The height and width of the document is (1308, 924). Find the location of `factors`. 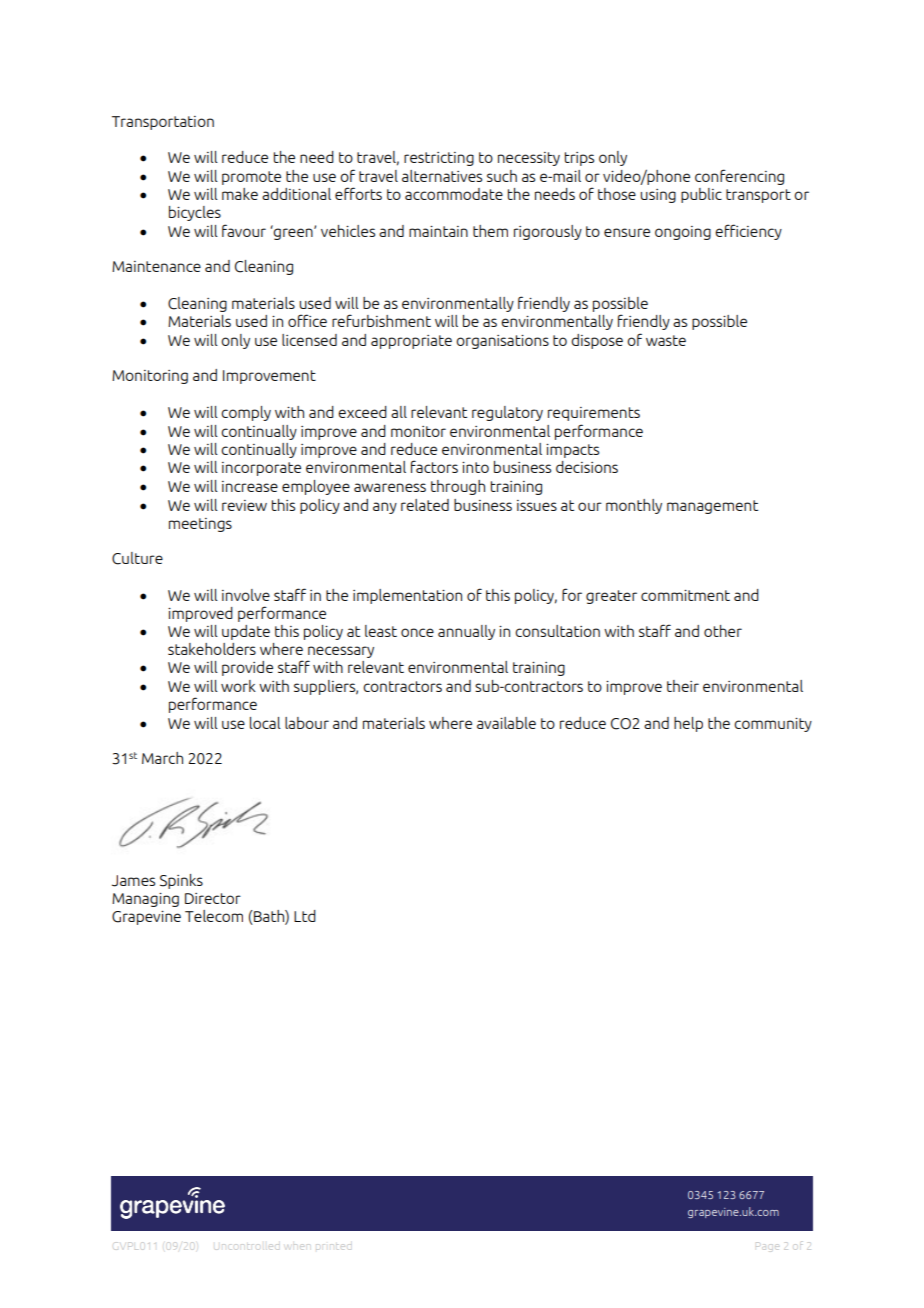

factors is located at coordinates (434, 466).
